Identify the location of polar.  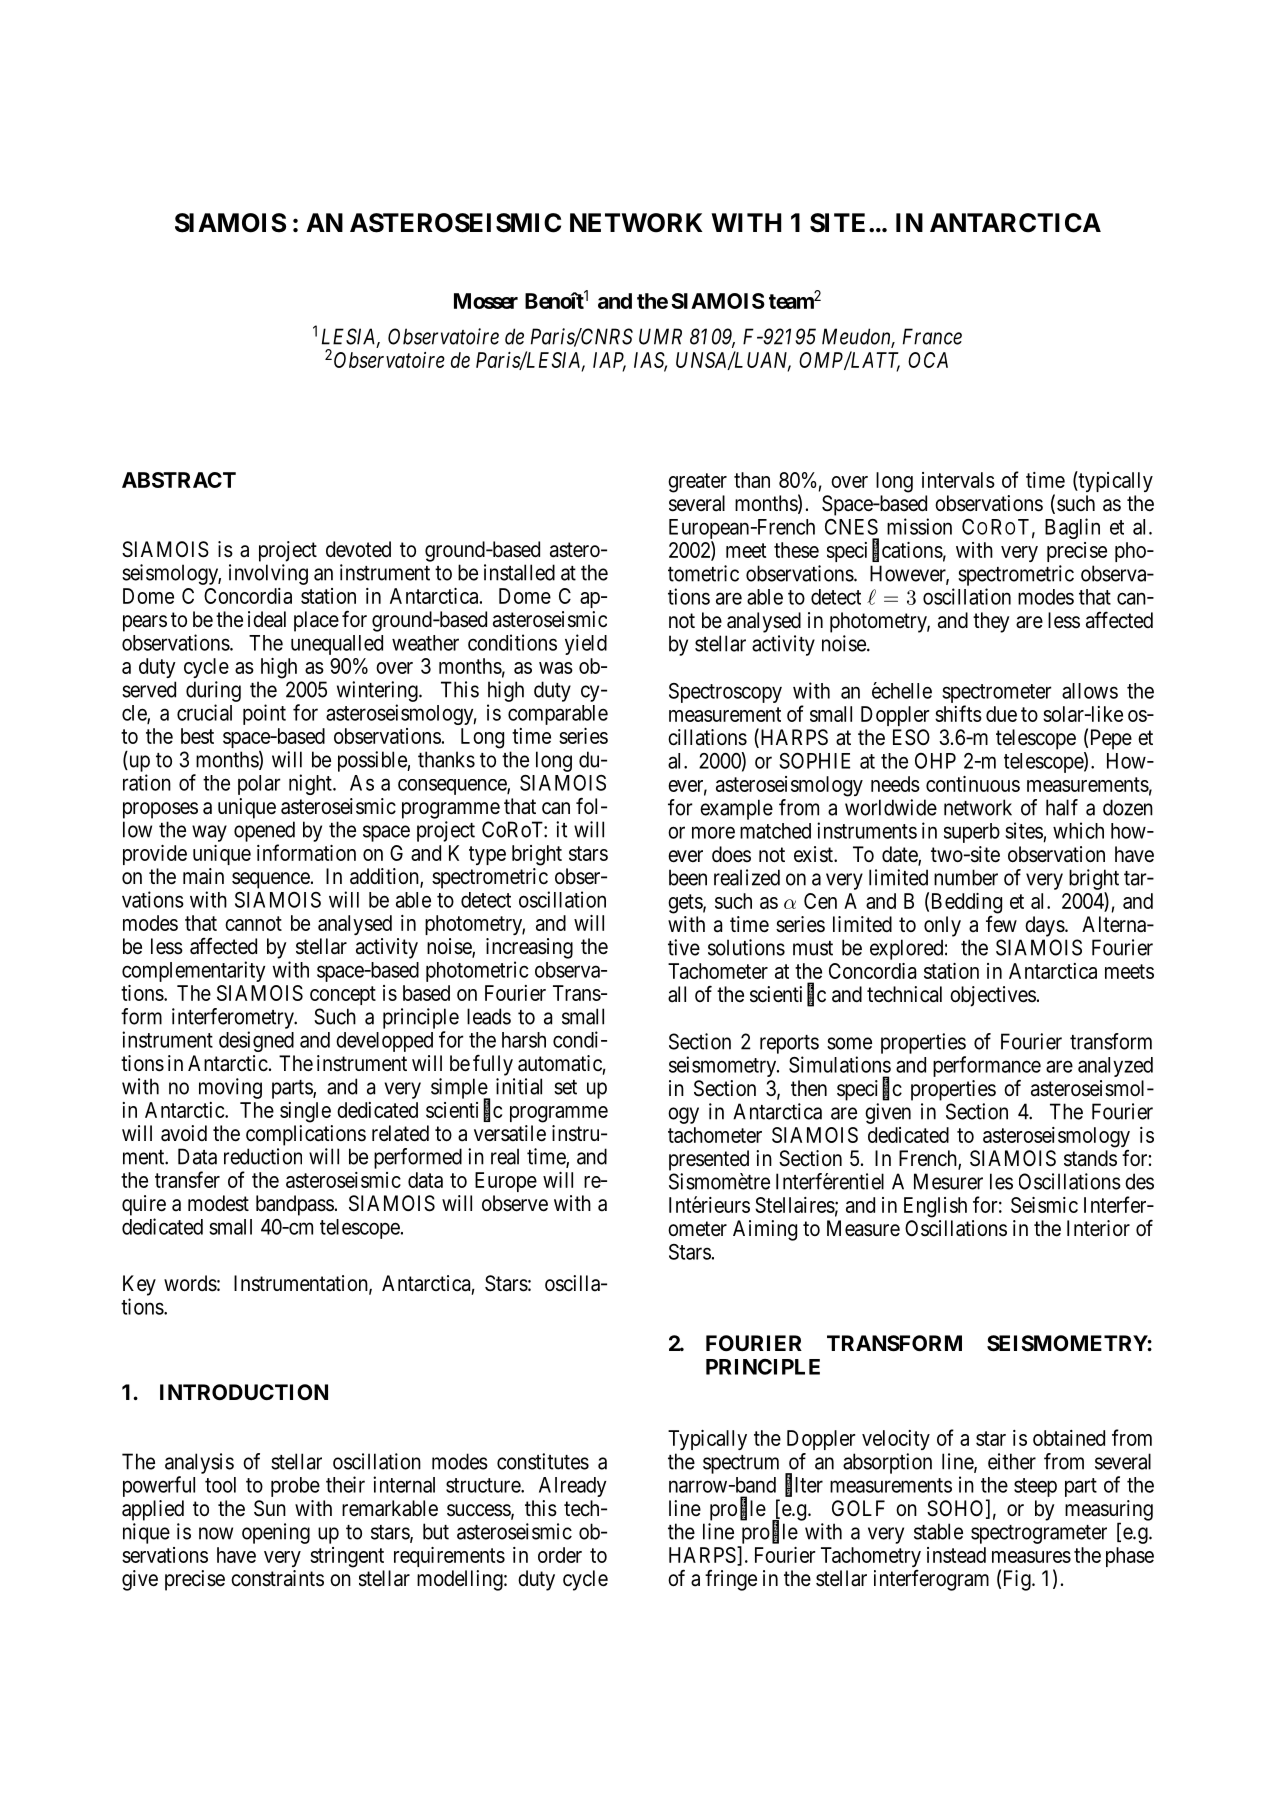
(259, 785).
